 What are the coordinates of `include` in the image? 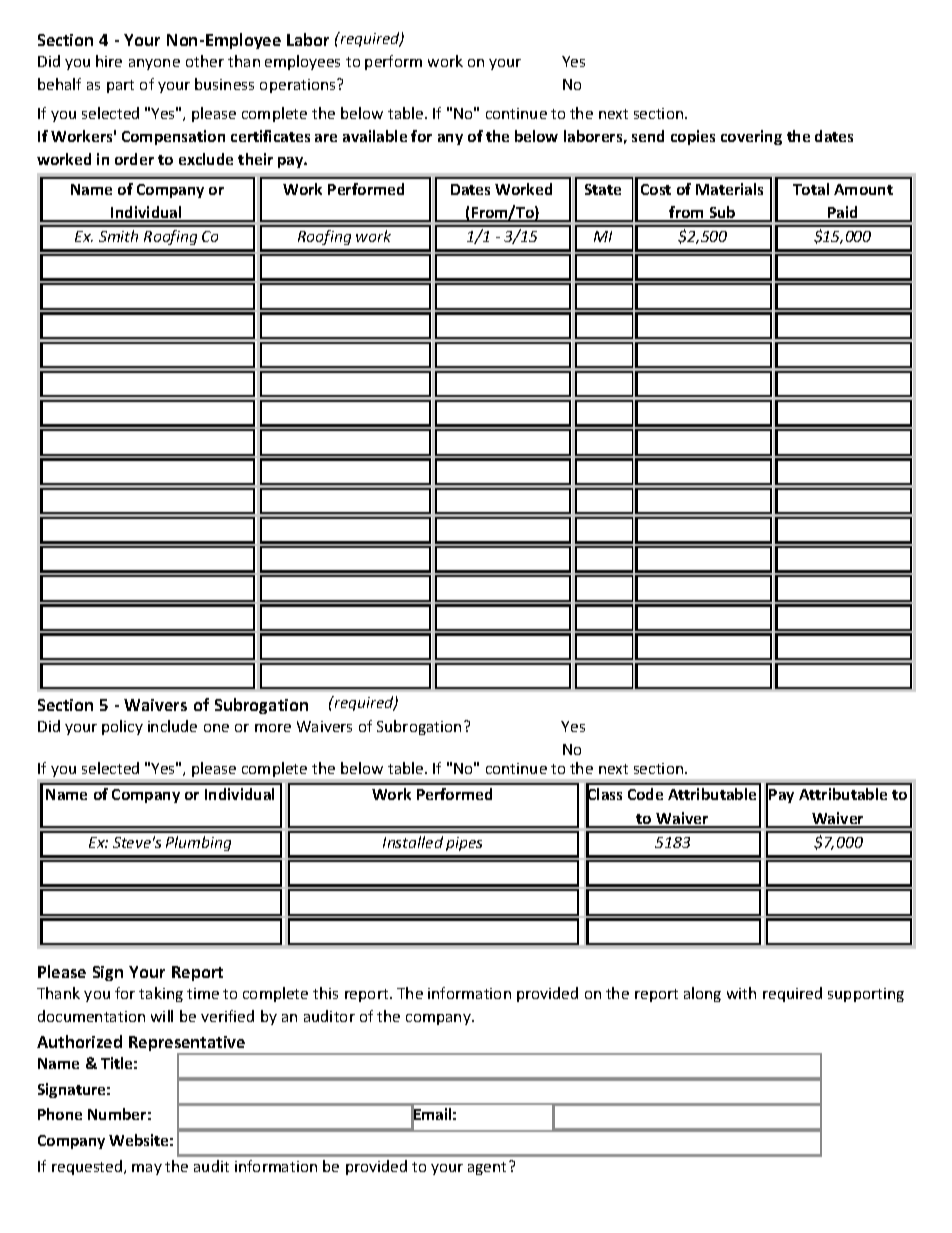 It's located at (172, 726).
